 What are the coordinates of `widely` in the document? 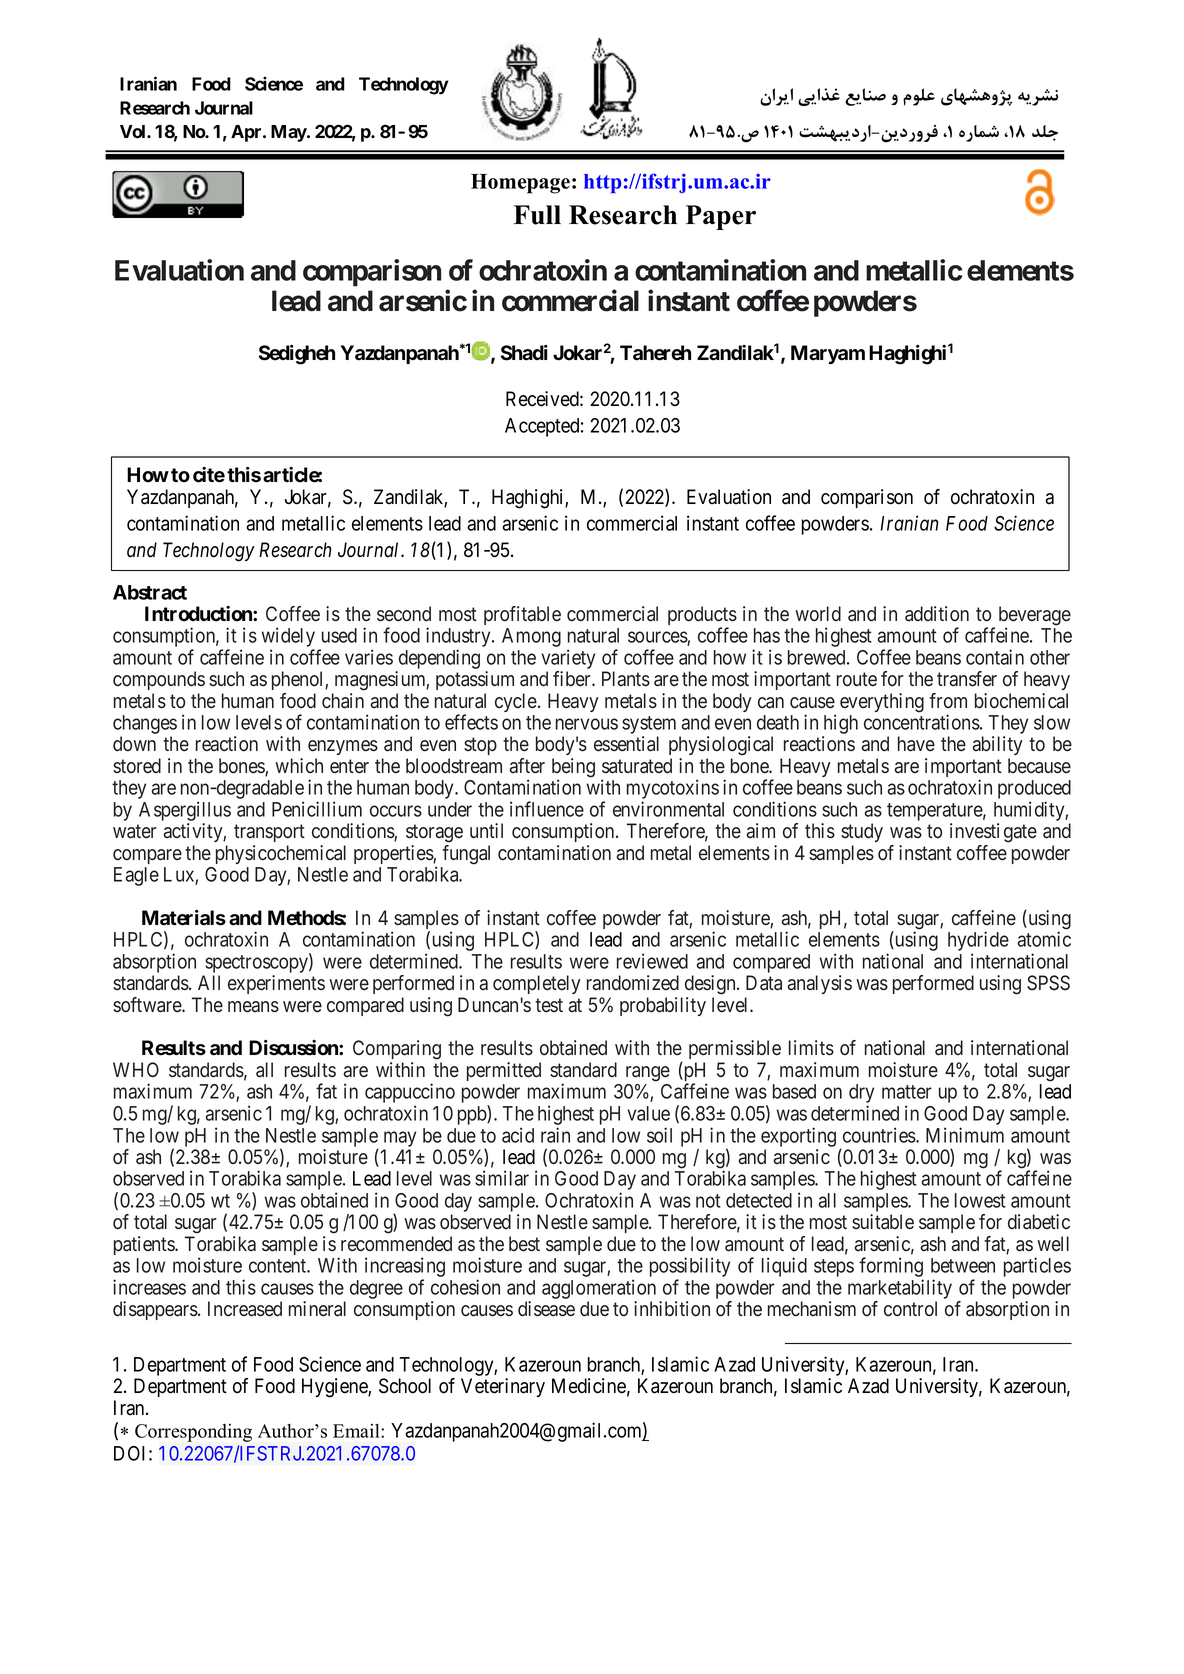 It's located at (288, 638).
